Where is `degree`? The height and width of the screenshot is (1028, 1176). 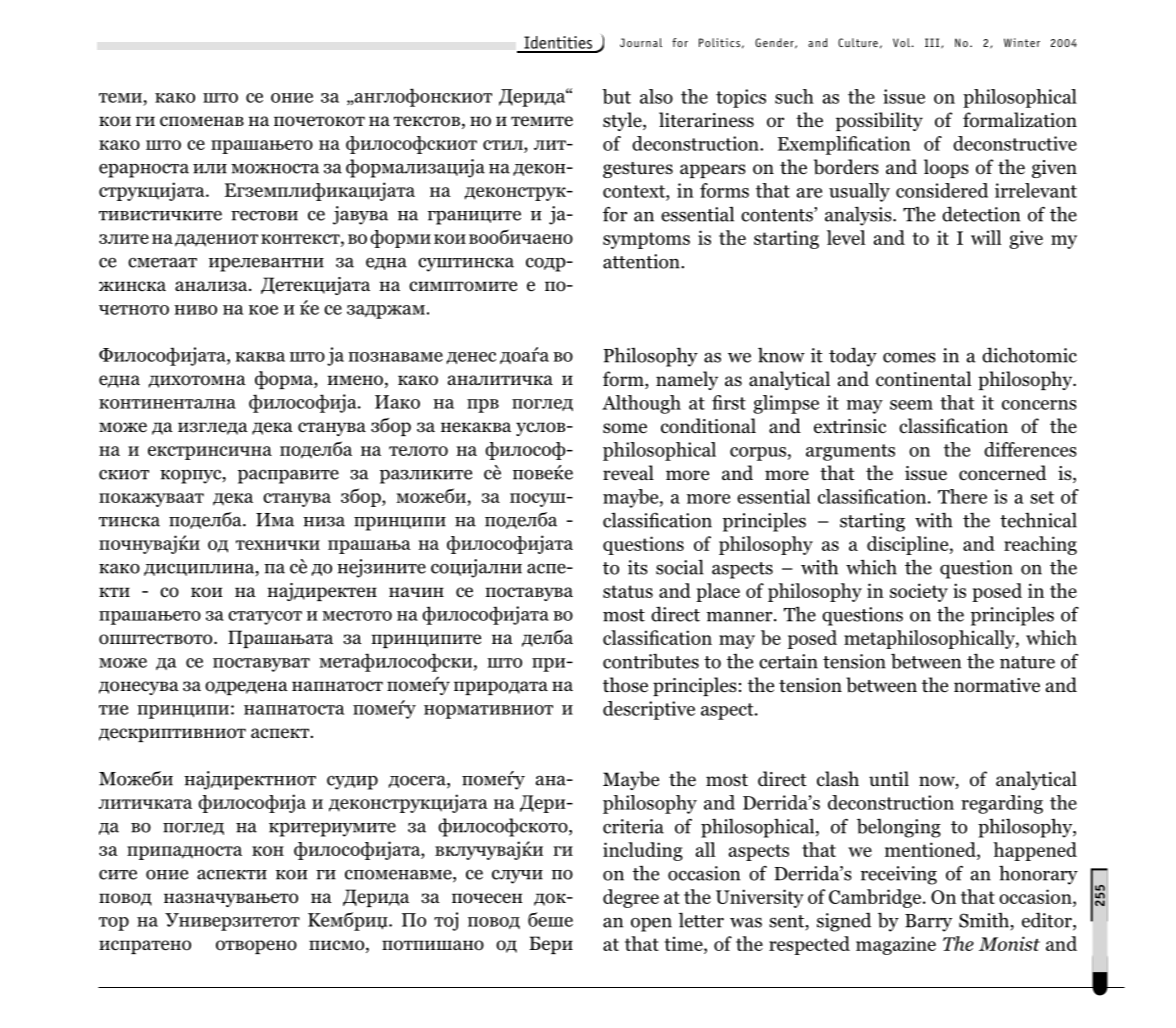
degree is located at coordinates (631, 898).
